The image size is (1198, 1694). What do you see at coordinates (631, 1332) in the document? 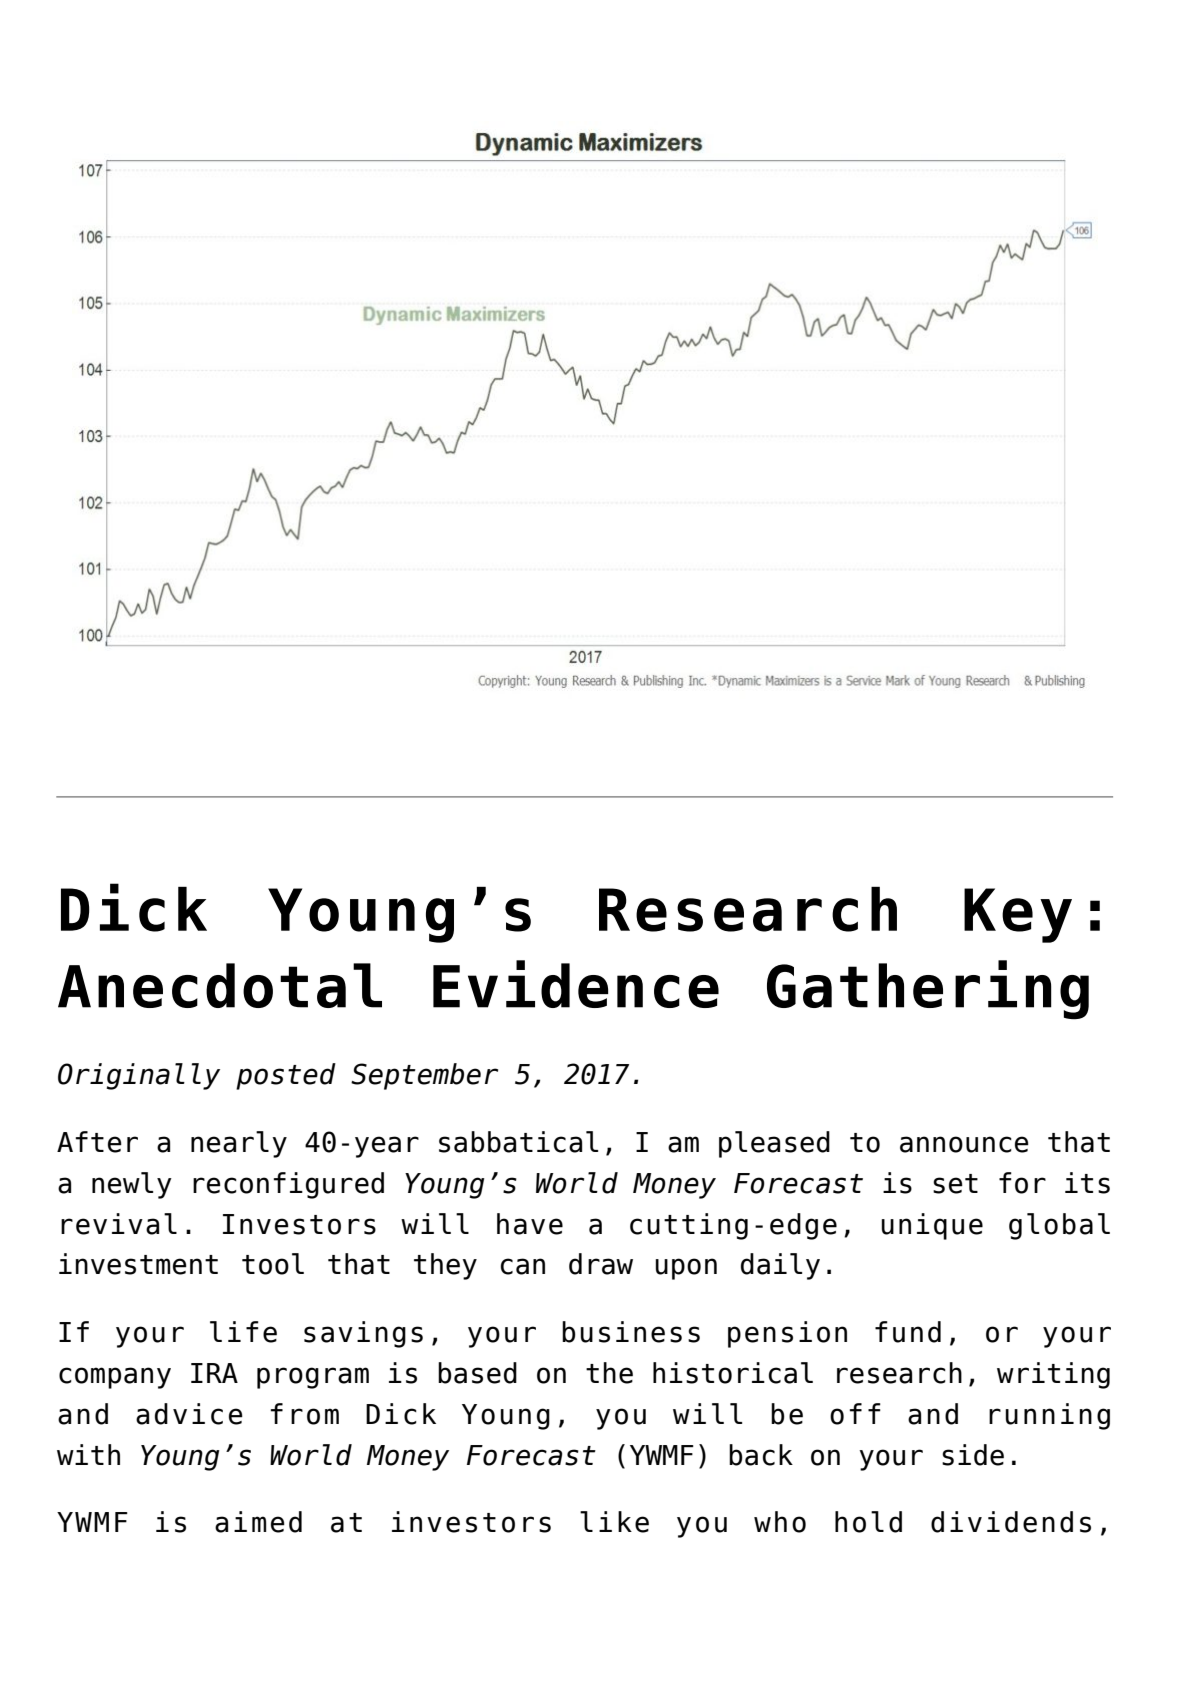
I see `business` at bounding box center [631, 1332].
